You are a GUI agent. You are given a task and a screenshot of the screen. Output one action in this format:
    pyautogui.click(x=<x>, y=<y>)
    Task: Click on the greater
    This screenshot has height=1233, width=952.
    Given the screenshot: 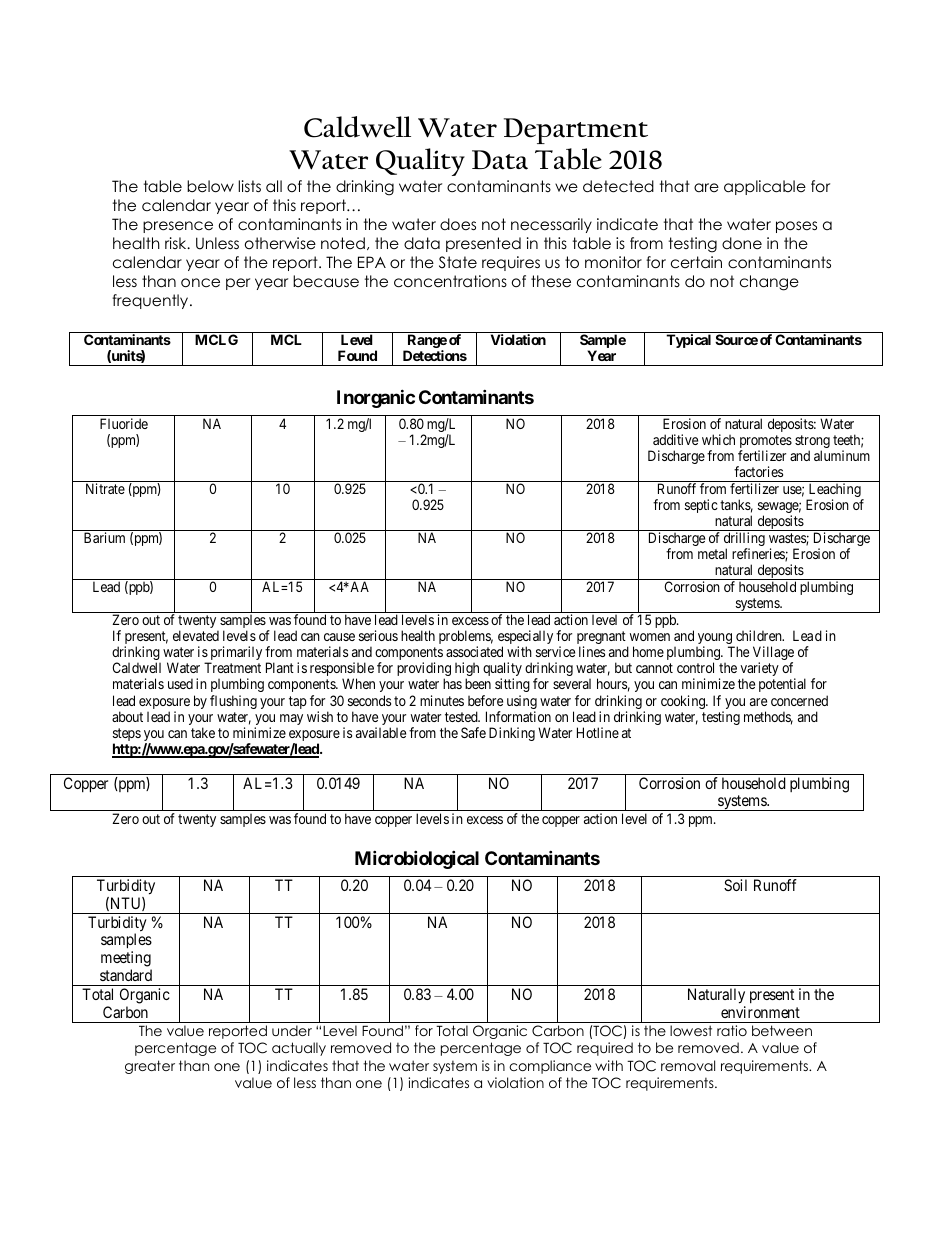 What is the action you would take?
    pyautogui.click(x=150, y=1067)
